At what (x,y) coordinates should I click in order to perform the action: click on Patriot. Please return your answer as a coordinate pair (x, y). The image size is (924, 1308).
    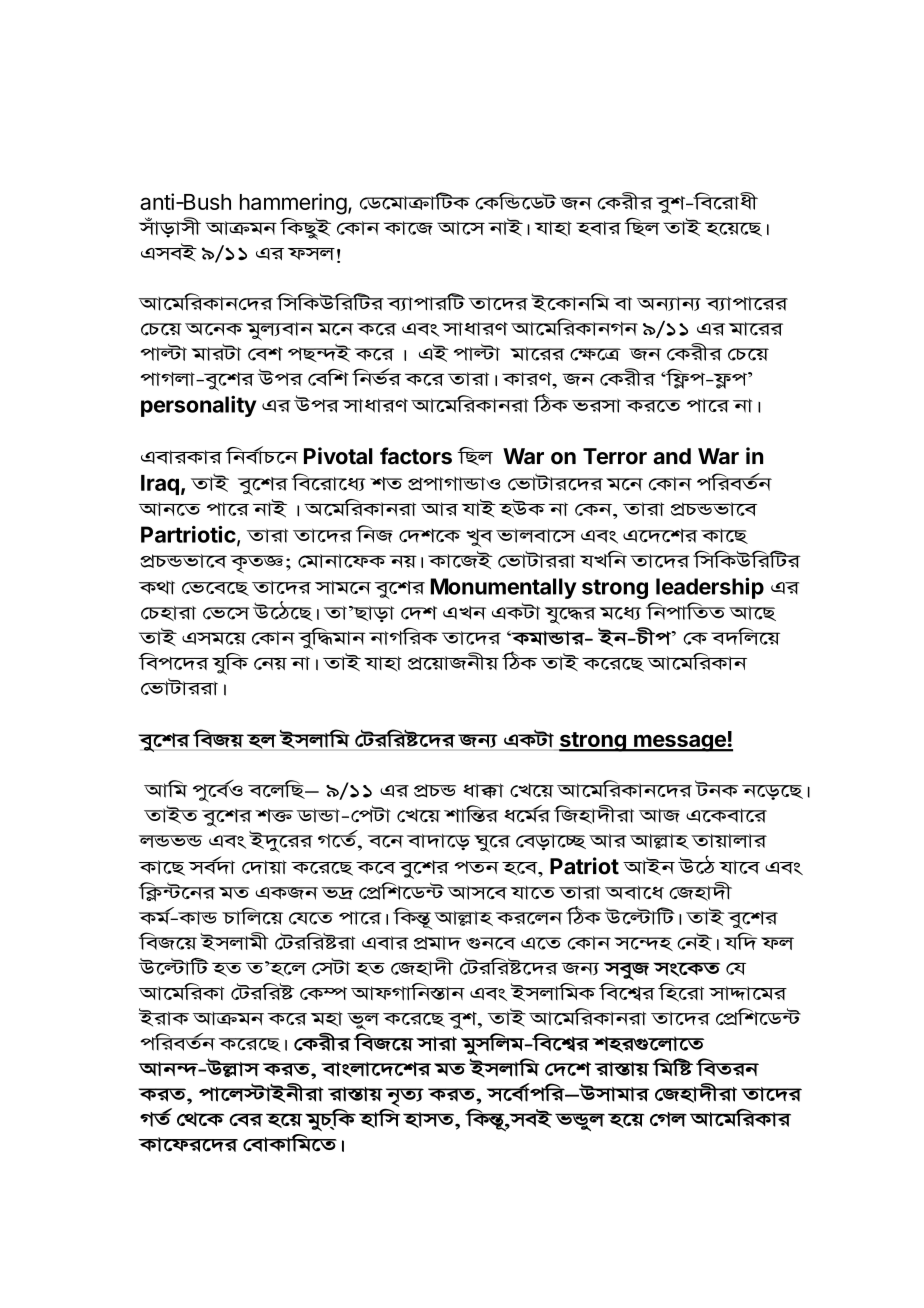
    Looking at the image, I should click on (584, 866).
